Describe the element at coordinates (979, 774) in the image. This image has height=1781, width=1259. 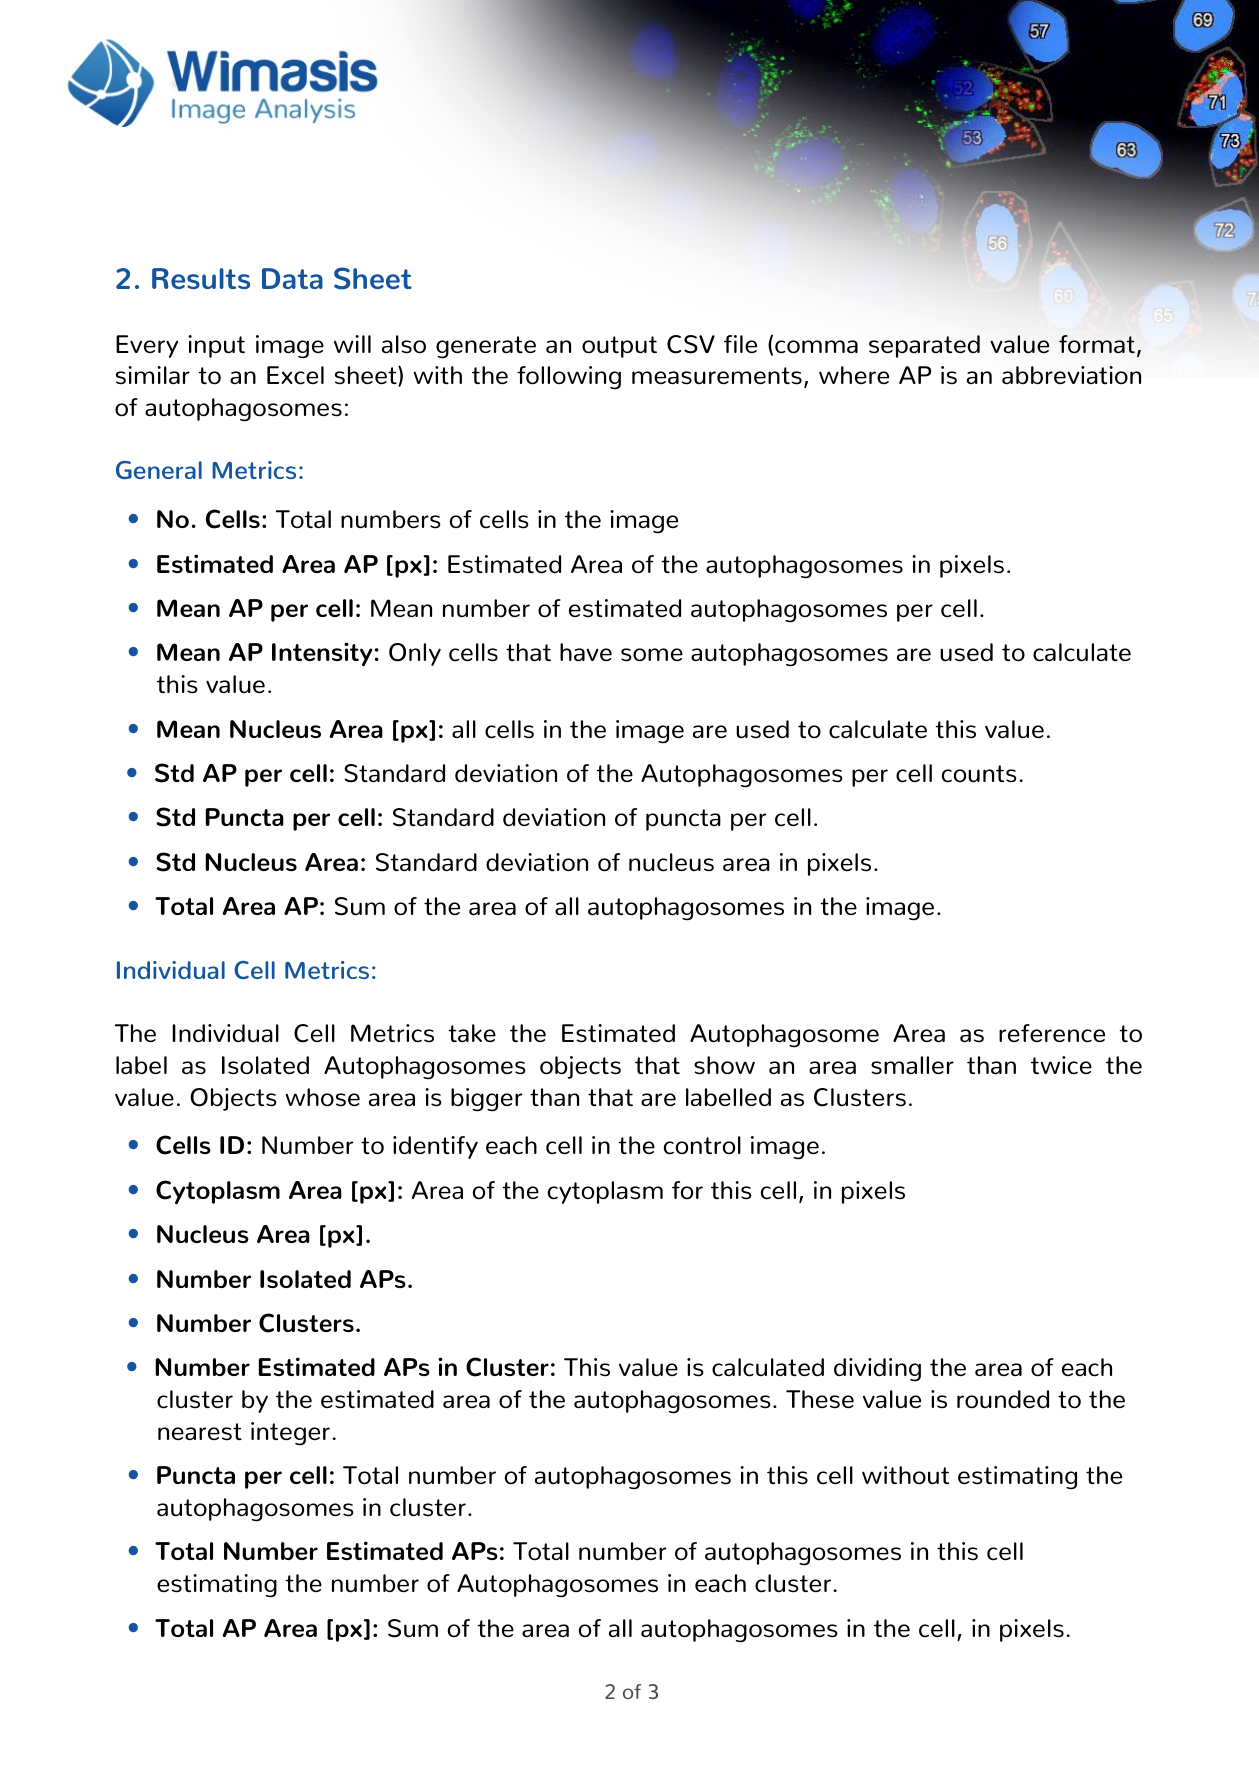
I see `counts` at that location.
